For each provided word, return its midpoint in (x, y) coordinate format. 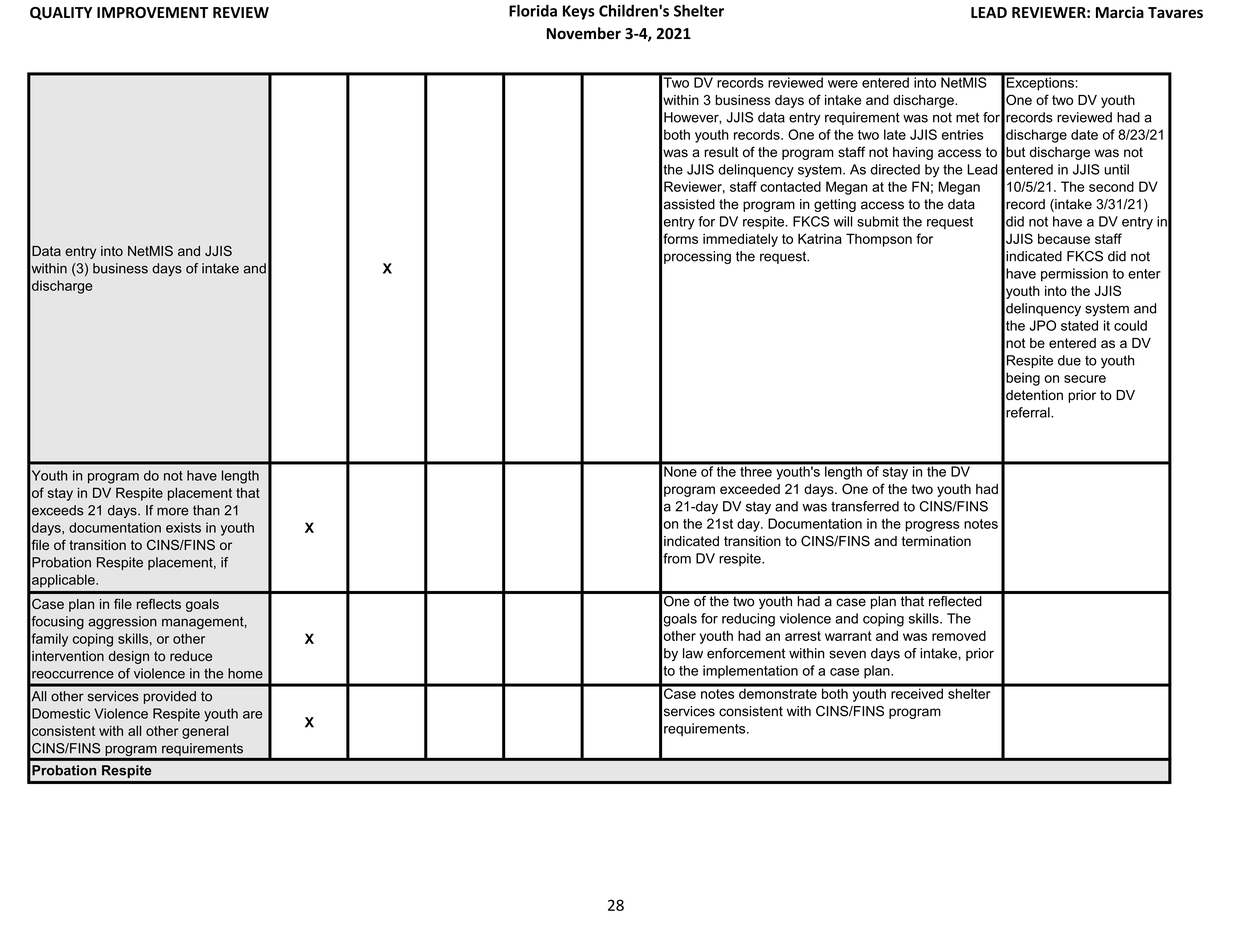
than (206, 510)
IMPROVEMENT (152, 12)
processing (697, 257)
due (1069, 360)
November (584, 33)
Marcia (1120, 12)
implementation (750, 672)
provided (170, 697)
